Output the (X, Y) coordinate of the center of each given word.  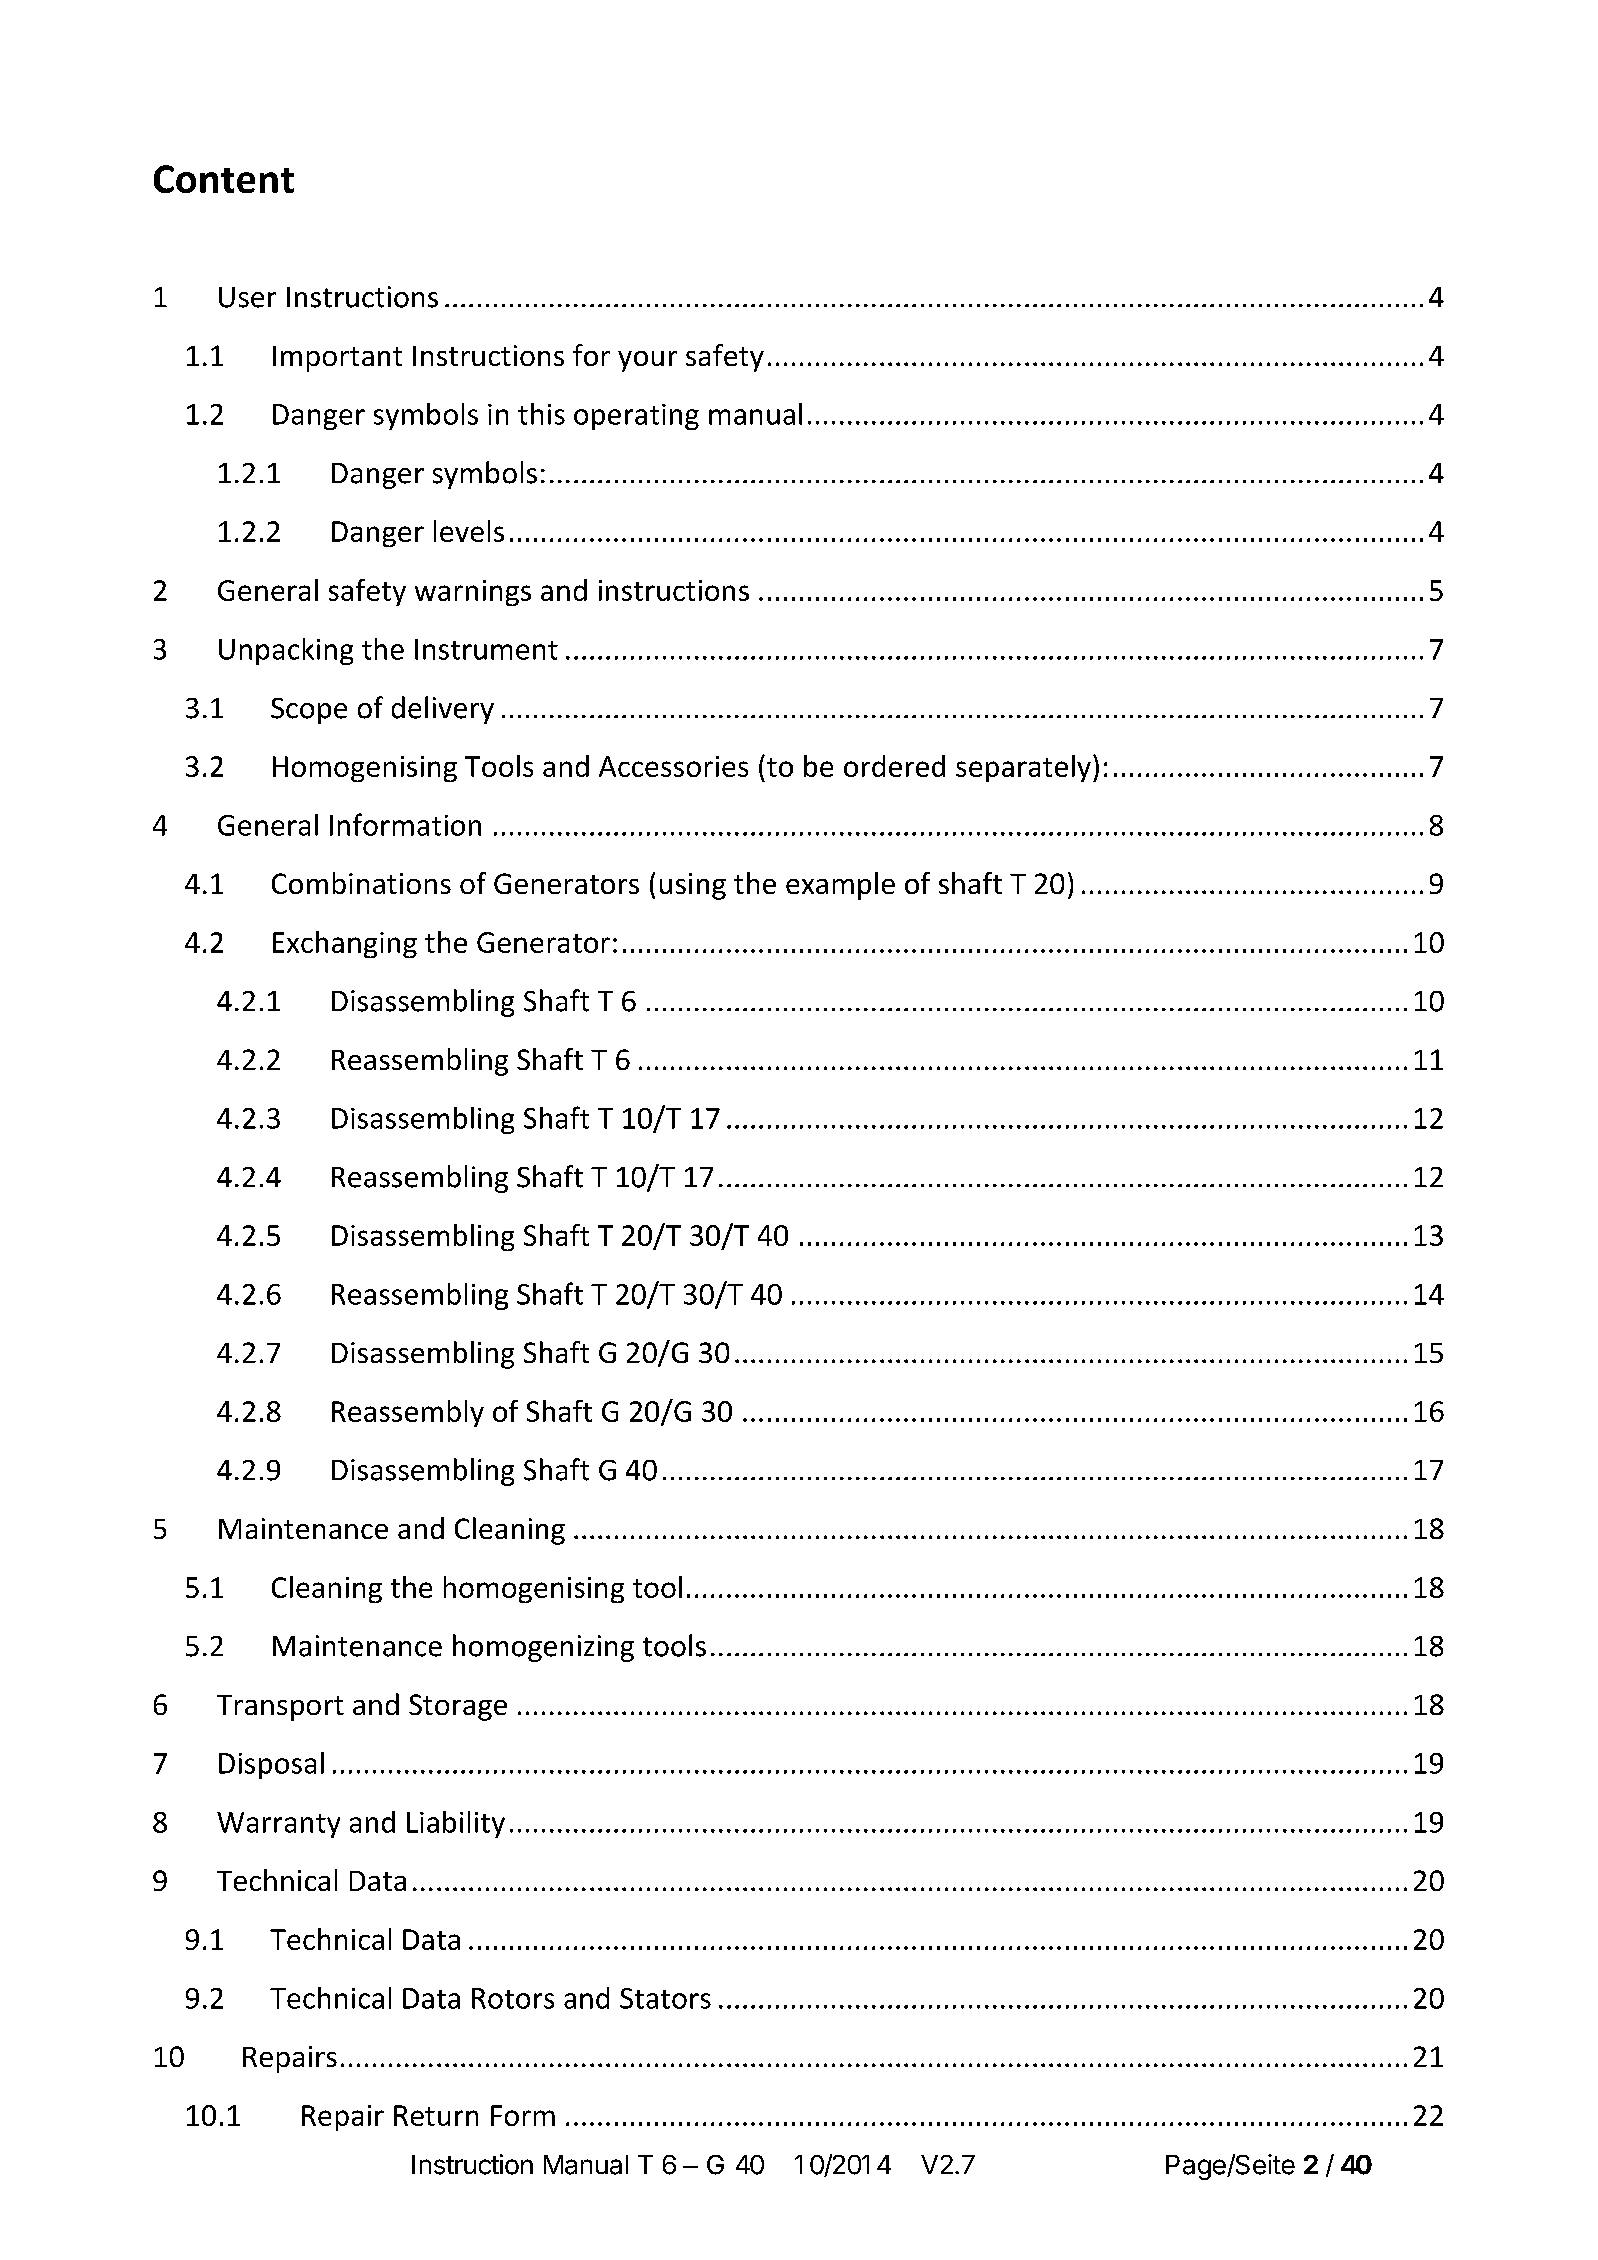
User (247, 297)
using (693, 886)
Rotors (513, 1998)
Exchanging (345, 944)
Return (436, 2115)
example (840, 886)
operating (636, 417)
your (647, 361)
